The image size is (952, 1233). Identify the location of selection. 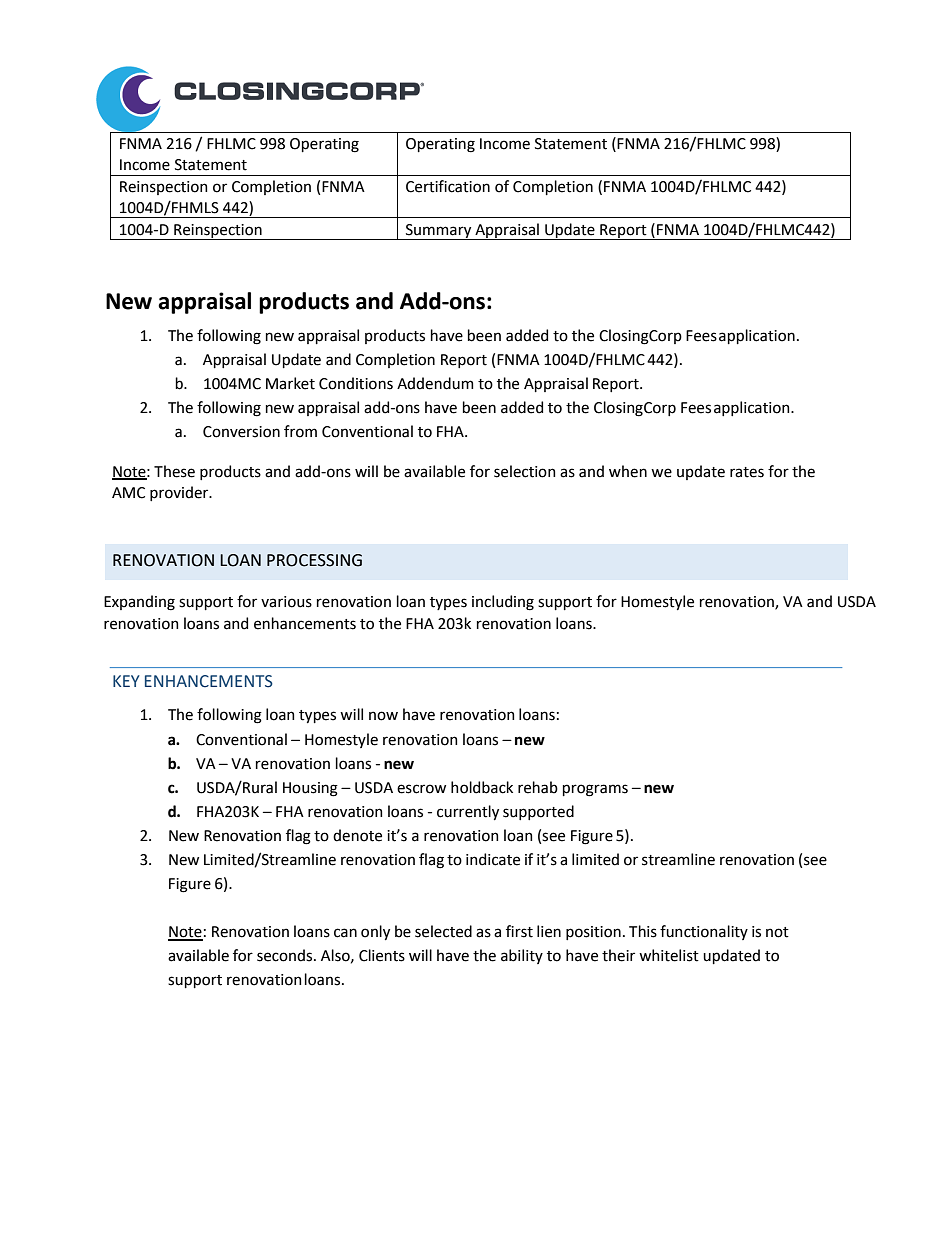
(525, 471).
